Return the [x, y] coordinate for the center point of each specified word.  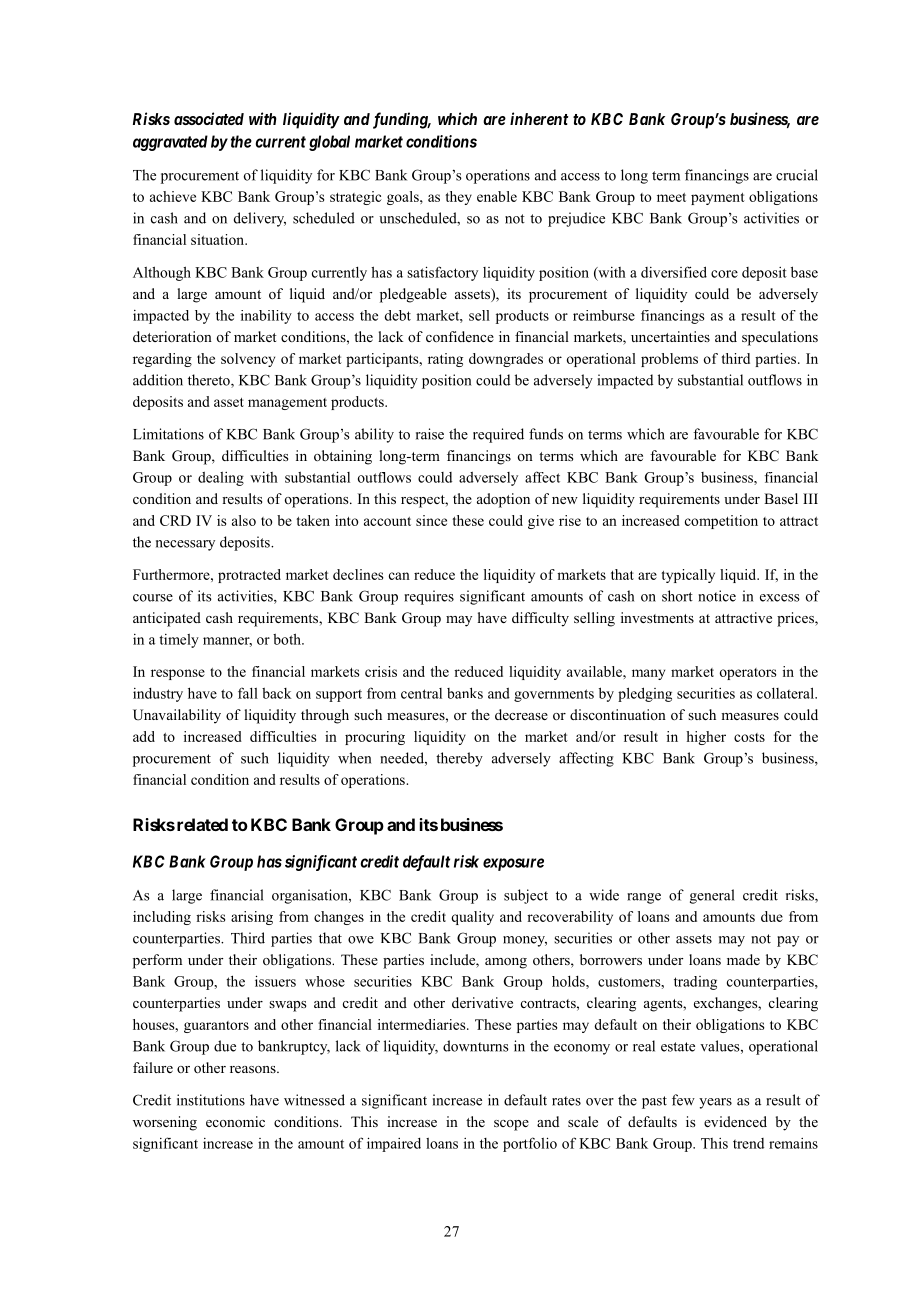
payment [718, 199]
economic [235, 1122]
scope [511, 1125]
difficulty [540, 619]
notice [717, 596]
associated [209, 118]
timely [179, 641]
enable [497, 196]
